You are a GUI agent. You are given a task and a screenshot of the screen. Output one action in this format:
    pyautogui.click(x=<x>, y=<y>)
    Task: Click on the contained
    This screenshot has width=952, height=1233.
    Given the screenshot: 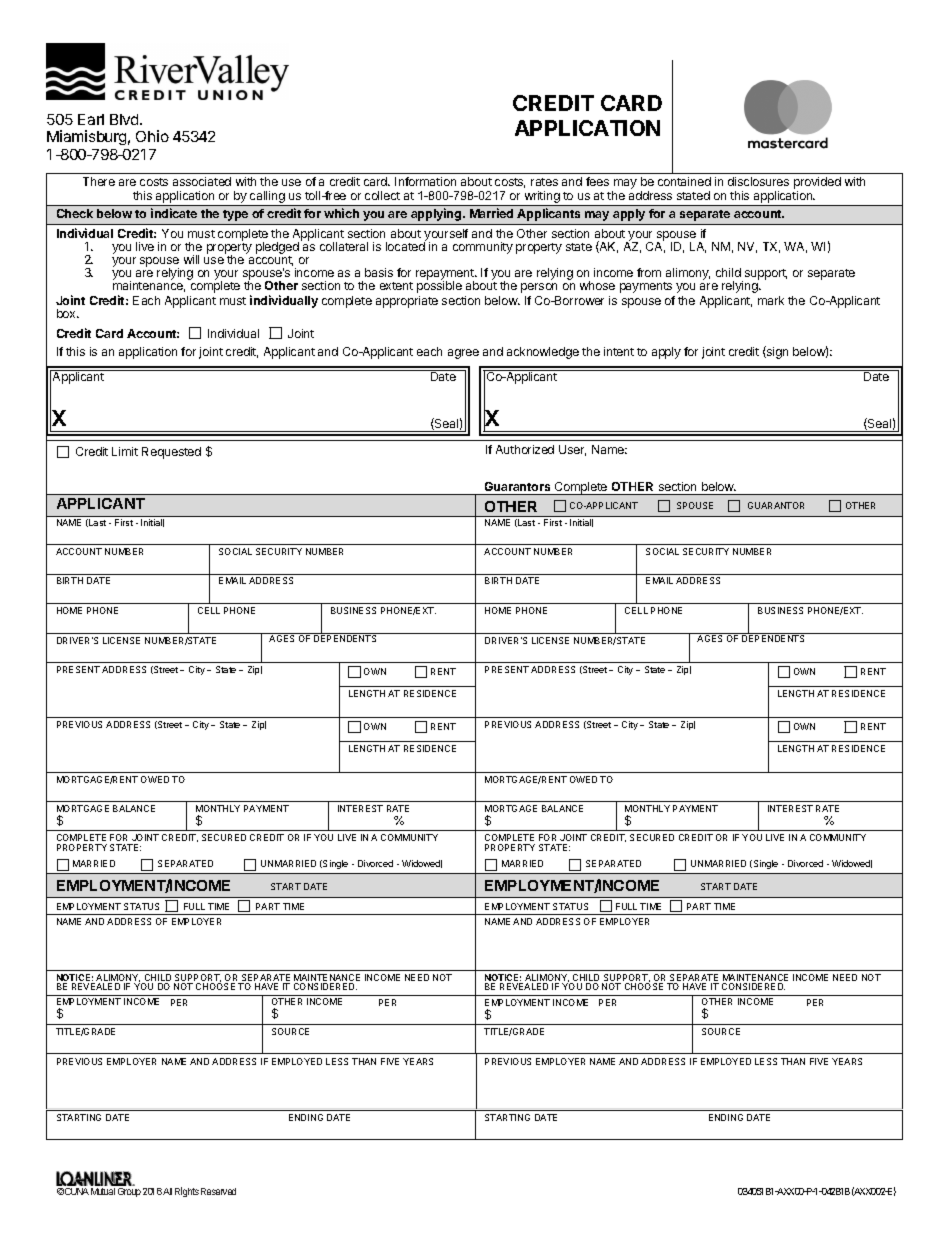 What is the action you would take?
    pyautogui.click(x=684, y=181)
